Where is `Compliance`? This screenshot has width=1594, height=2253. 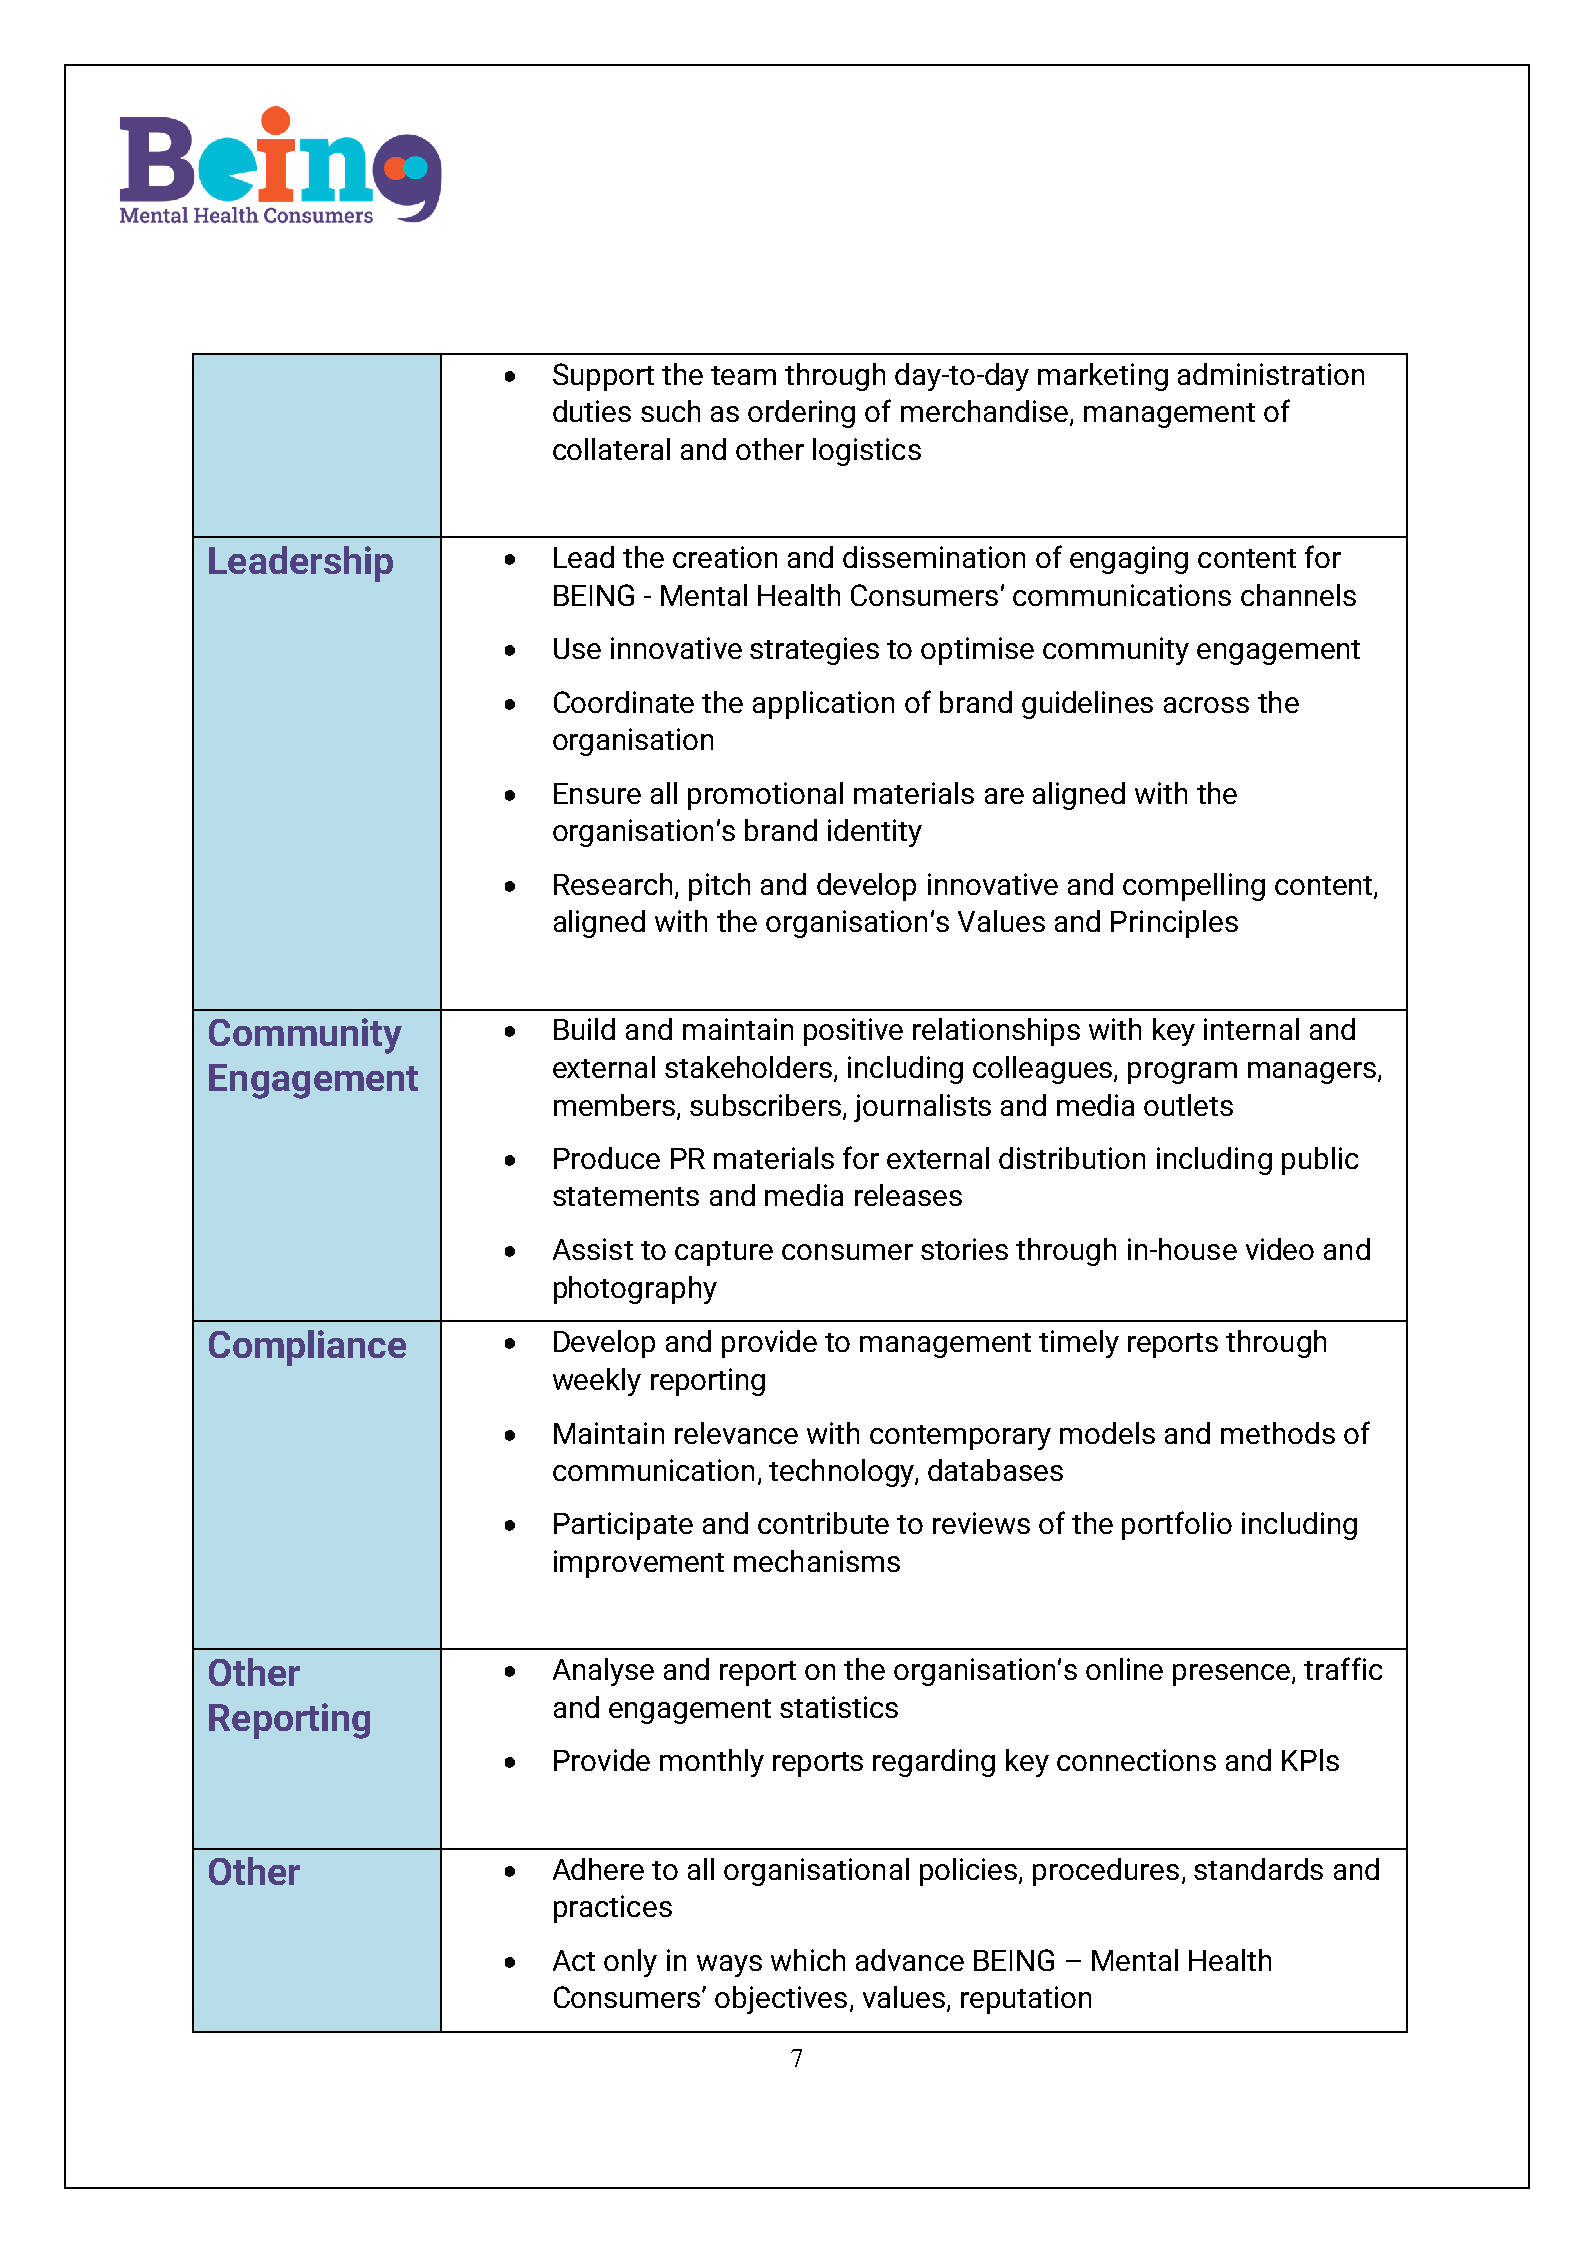
Compliance is located at coordinates (307, 1348).
